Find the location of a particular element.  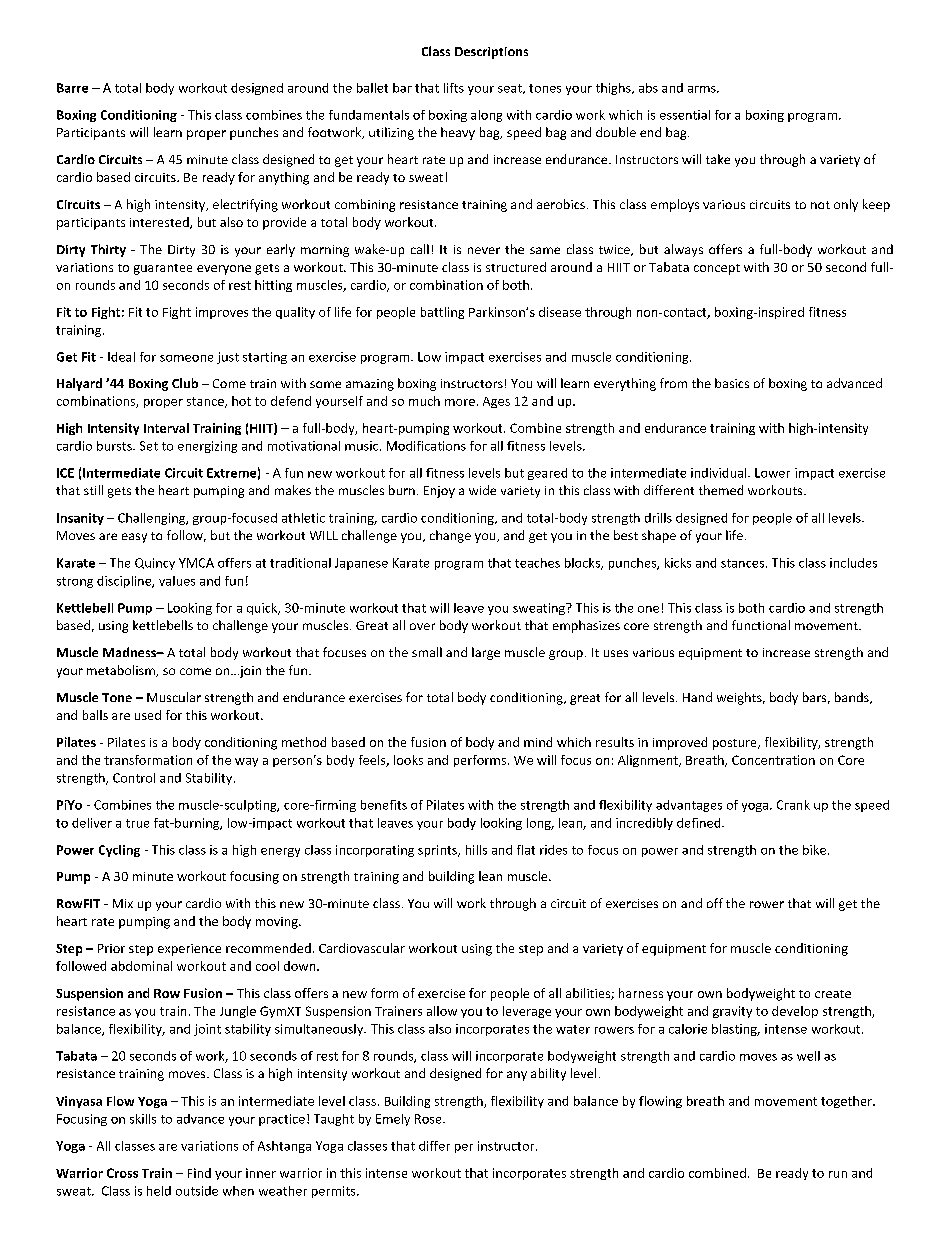

Rose is located at coordinates (429, 1119).
